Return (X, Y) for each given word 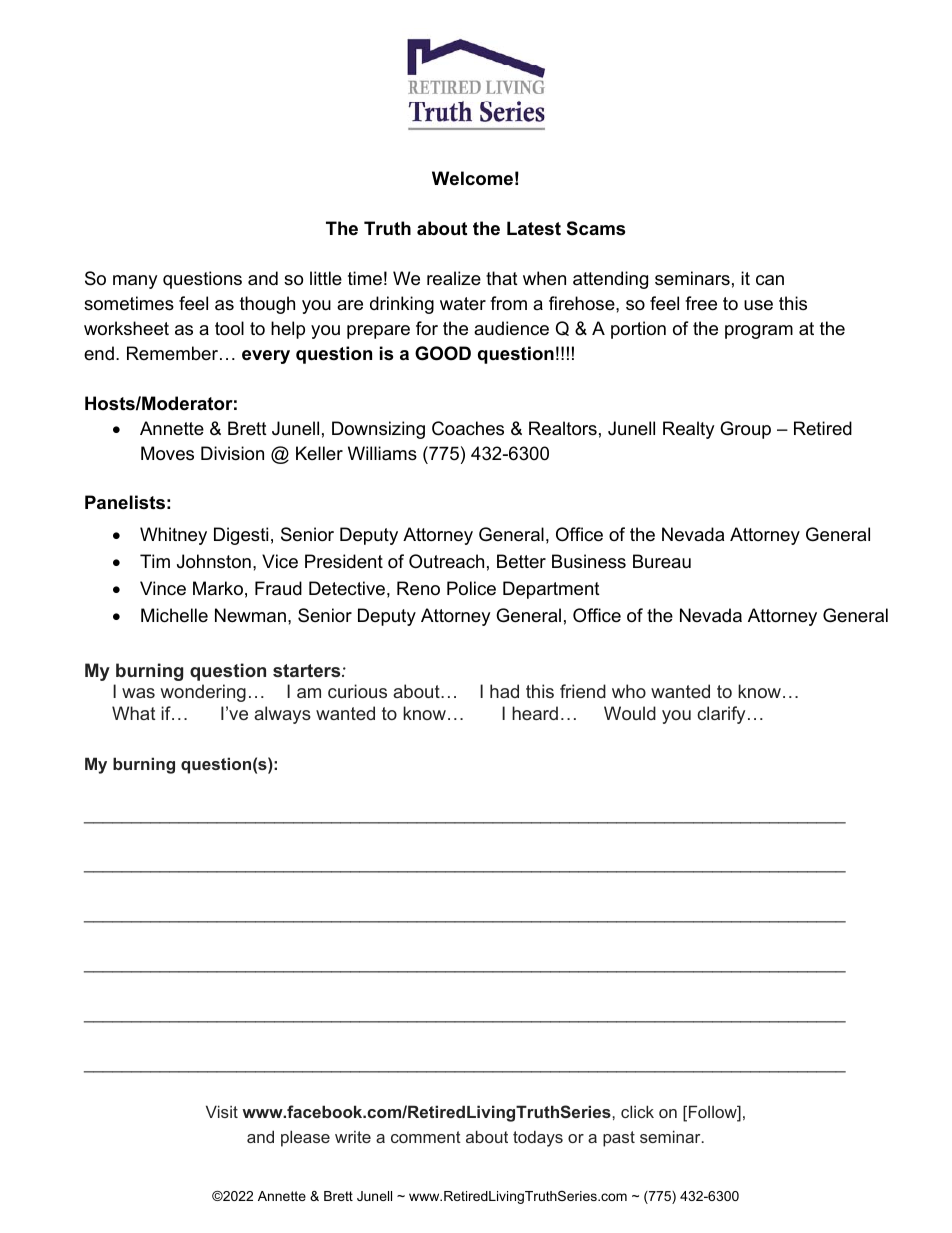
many (135, 282)
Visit (222, 1111)
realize (454, 278)
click (637, 1111)
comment (426, 1137)
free (701, 303)
